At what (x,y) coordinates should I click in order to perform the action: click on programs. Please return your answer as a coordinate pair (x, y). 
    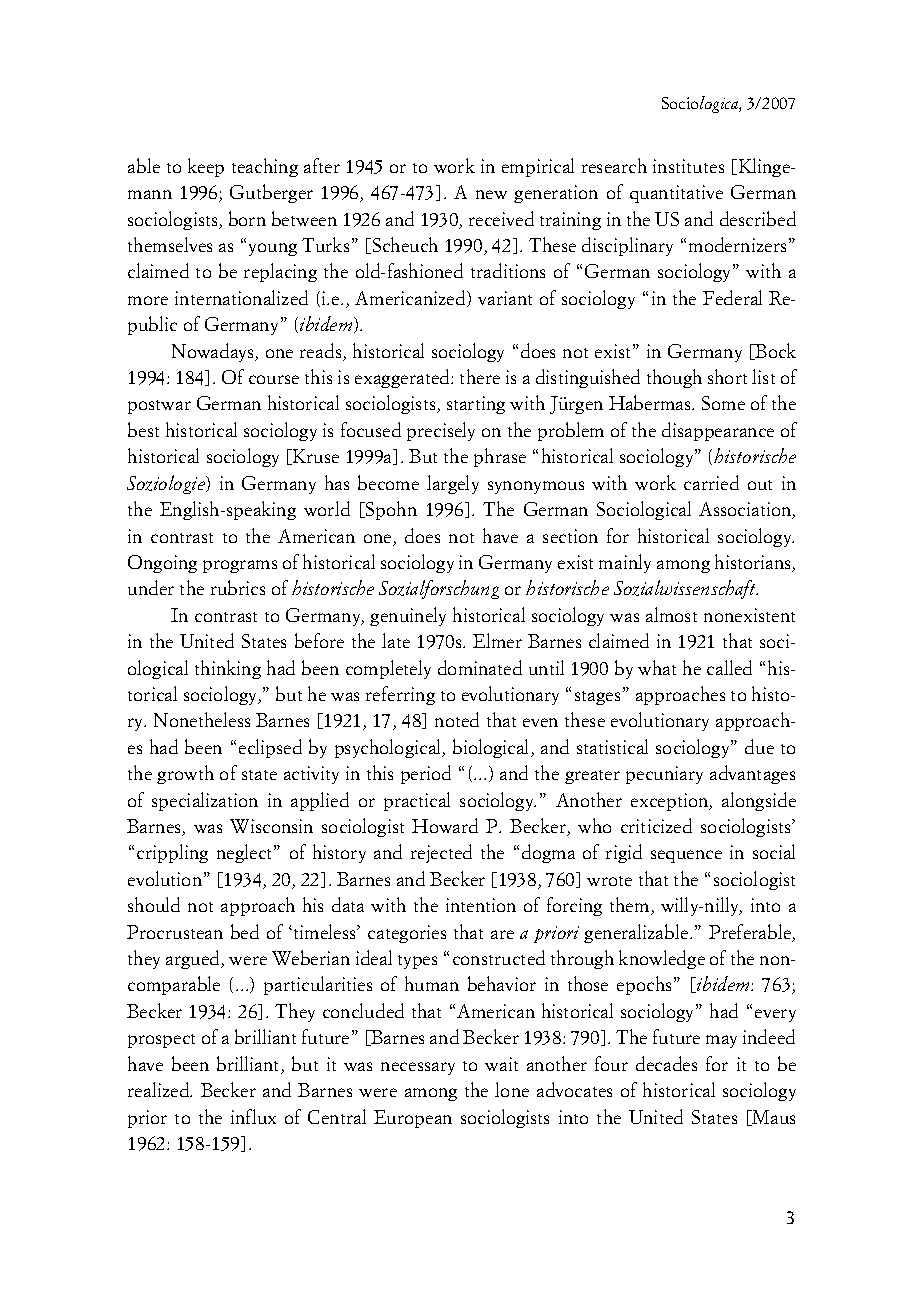
    Looking at the image, I should click on (240, 566).
